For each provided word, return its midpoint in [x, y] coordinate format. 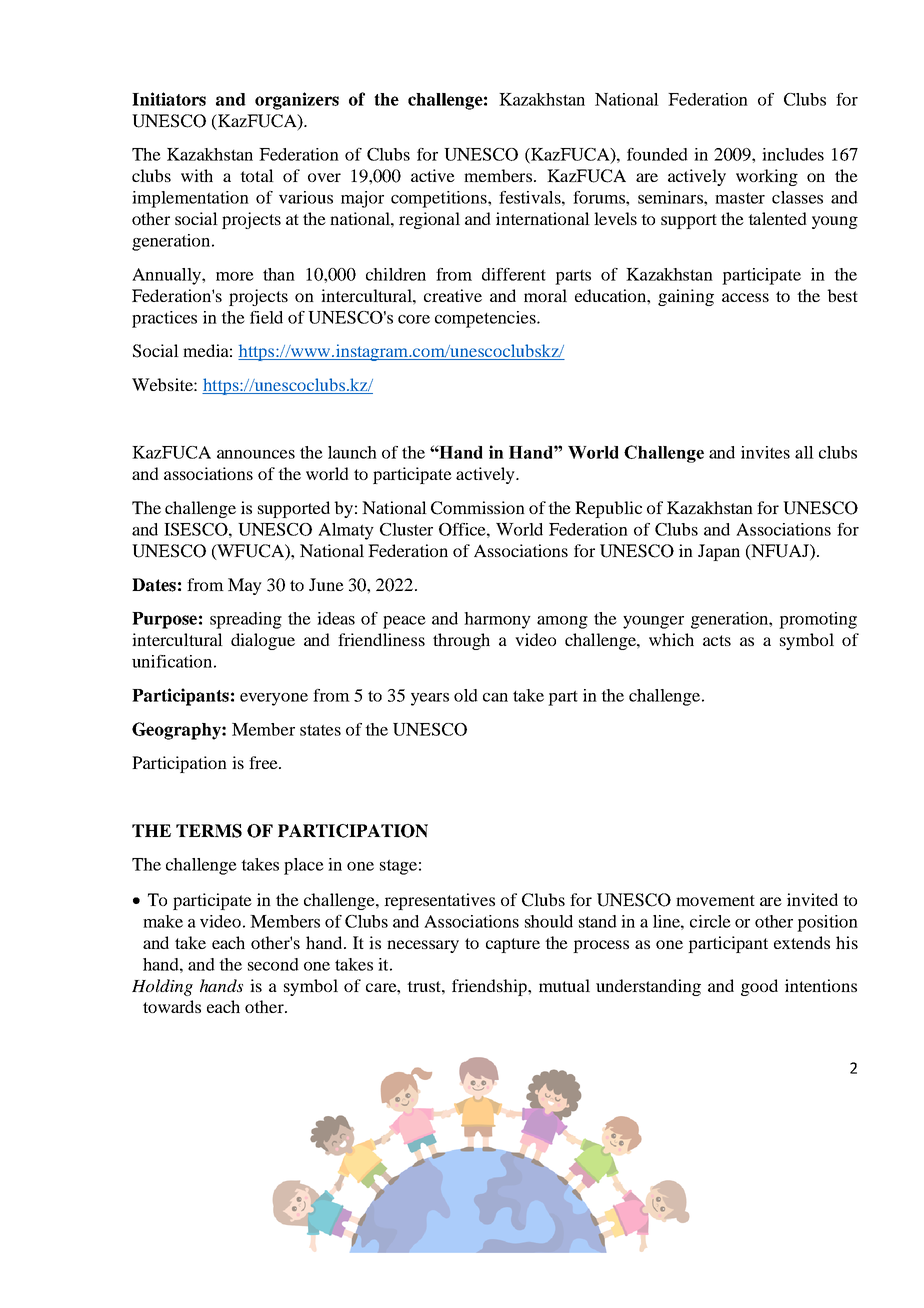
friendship [490, 987]
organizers [297, 101]
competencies [486, 319]
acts [717, 640]
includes [793, 154]
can [495, 697]
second [273, 964]
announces [256, 454]
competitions [440, 199]
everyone [274, 699]
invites [765, 452]
